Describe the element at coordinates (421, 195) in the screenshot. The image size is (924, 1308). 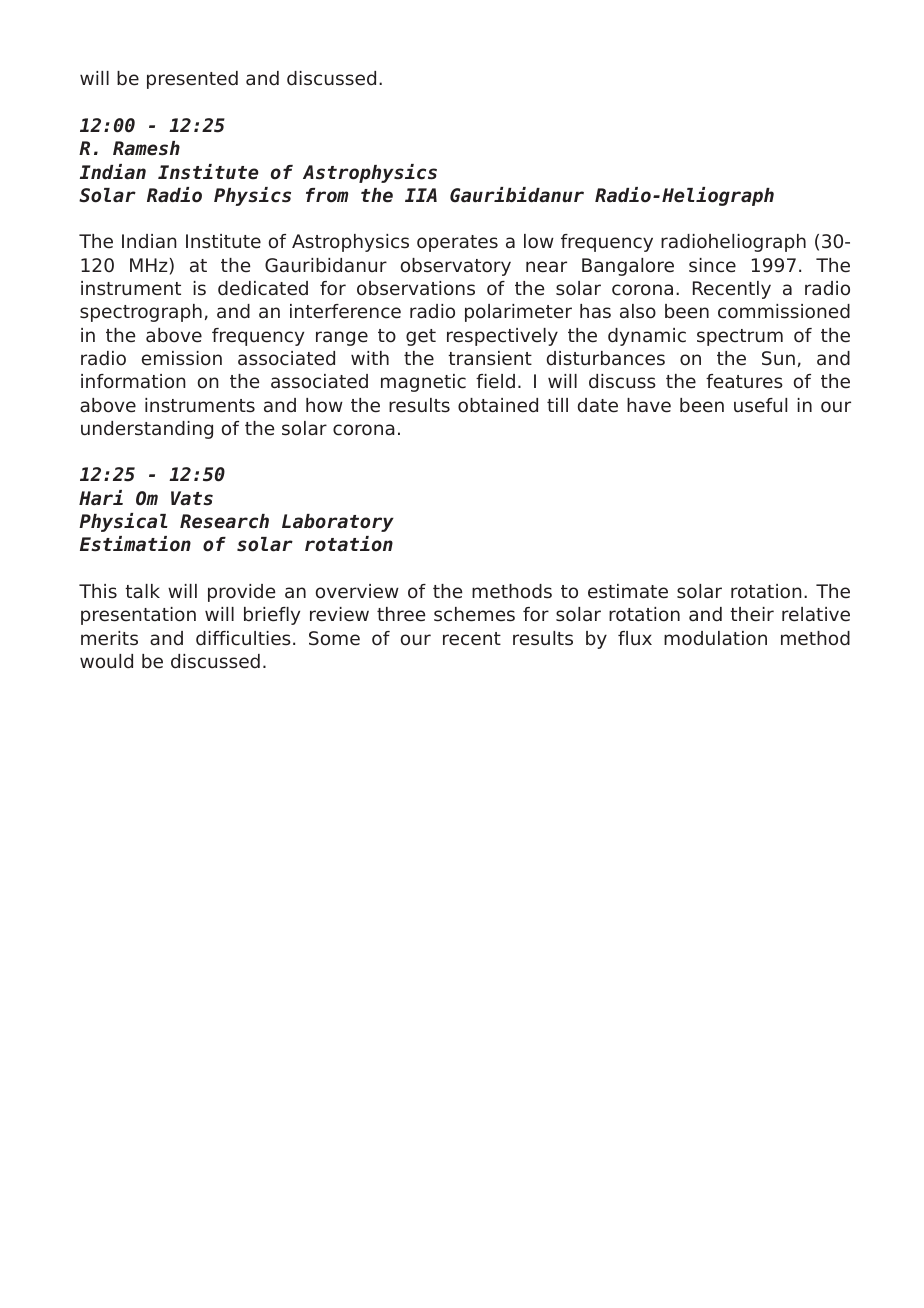
I see `IIA` at that location.
